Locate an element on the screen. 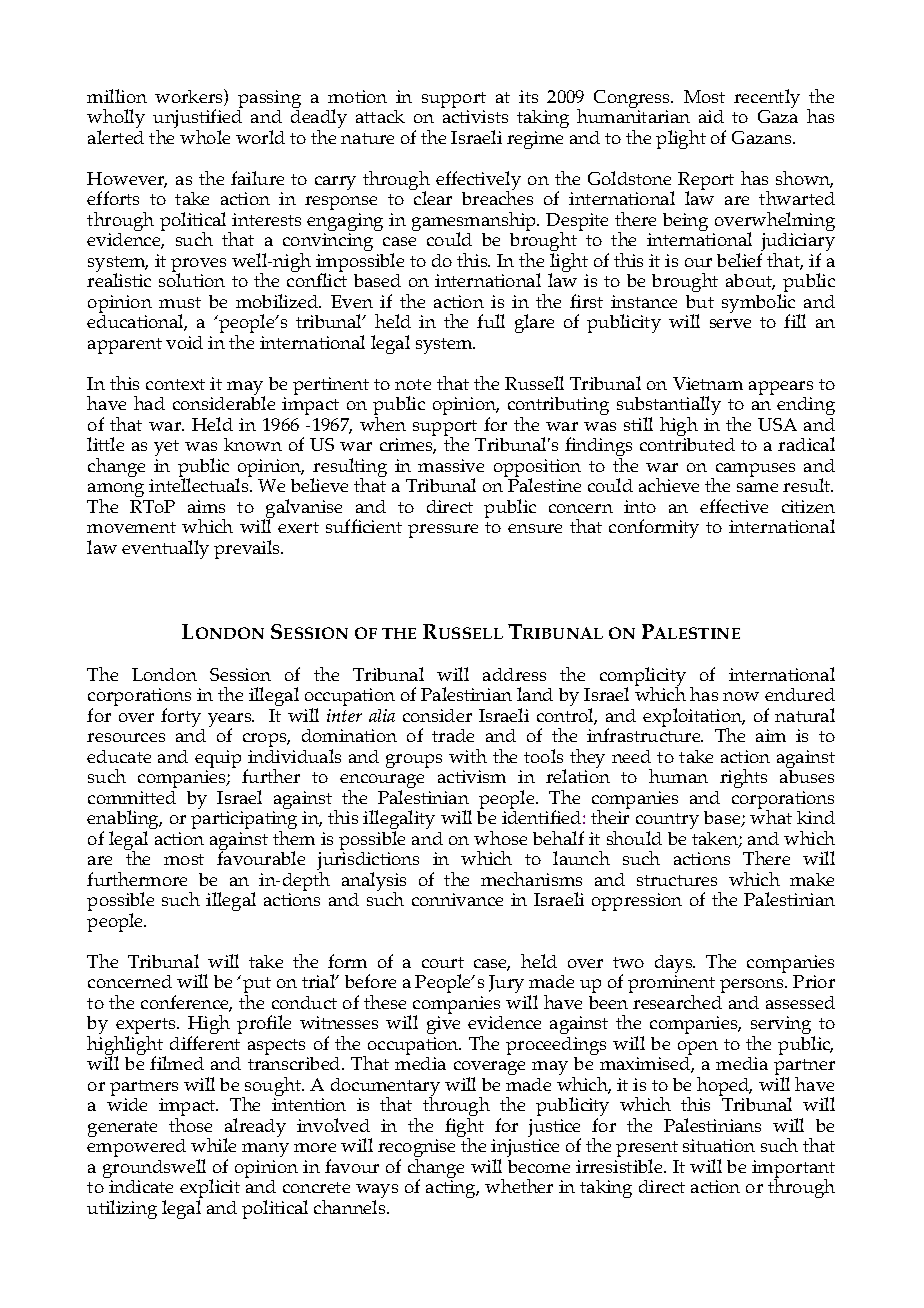 This screenshot has height=1308, width=924. context is located at coordinates (175, 384).
